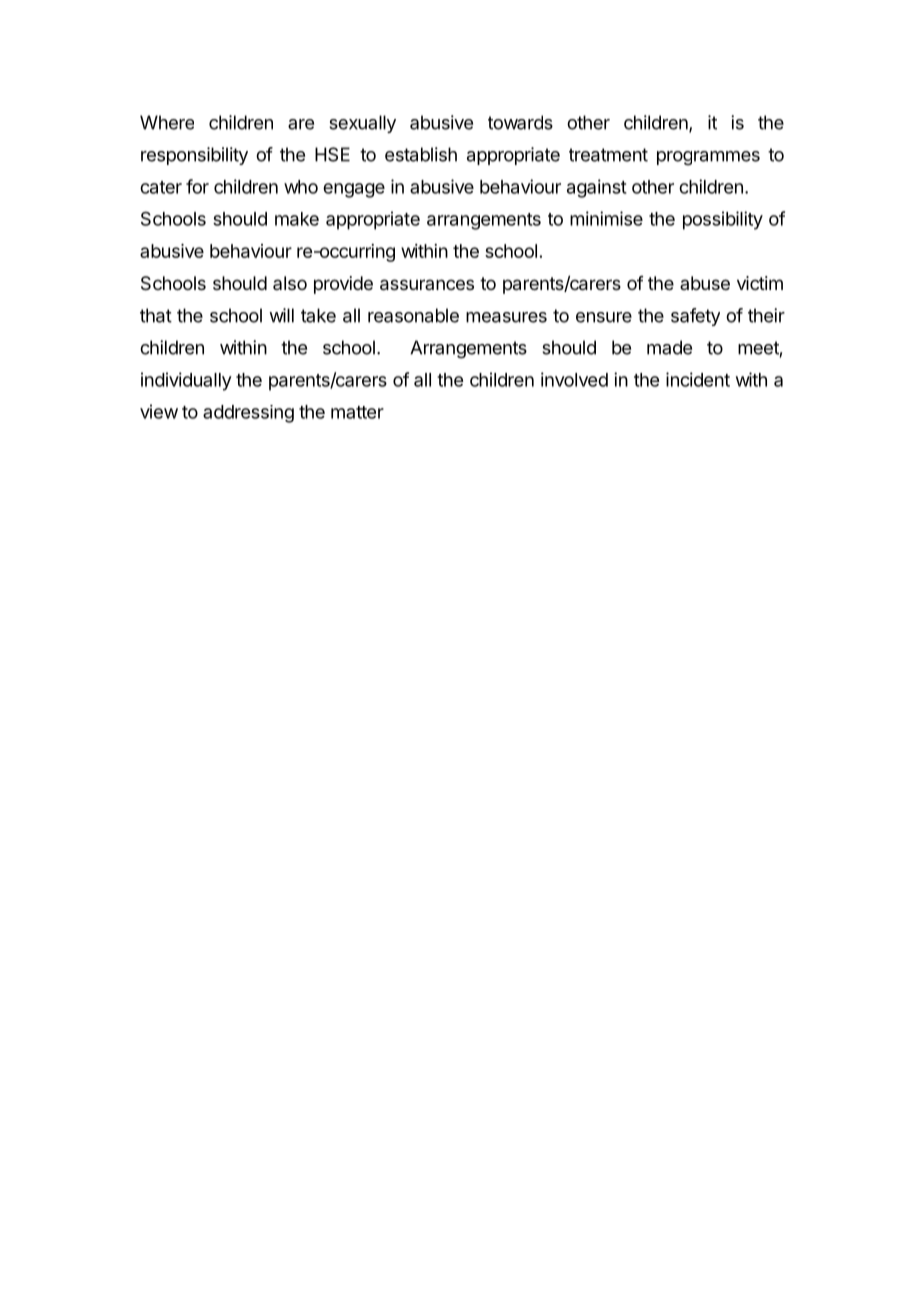 The image size is (924, 1308). What do you see at coordinates (290, 283) in the screenshot?
I see `also` at bounding box center [290, 283].
